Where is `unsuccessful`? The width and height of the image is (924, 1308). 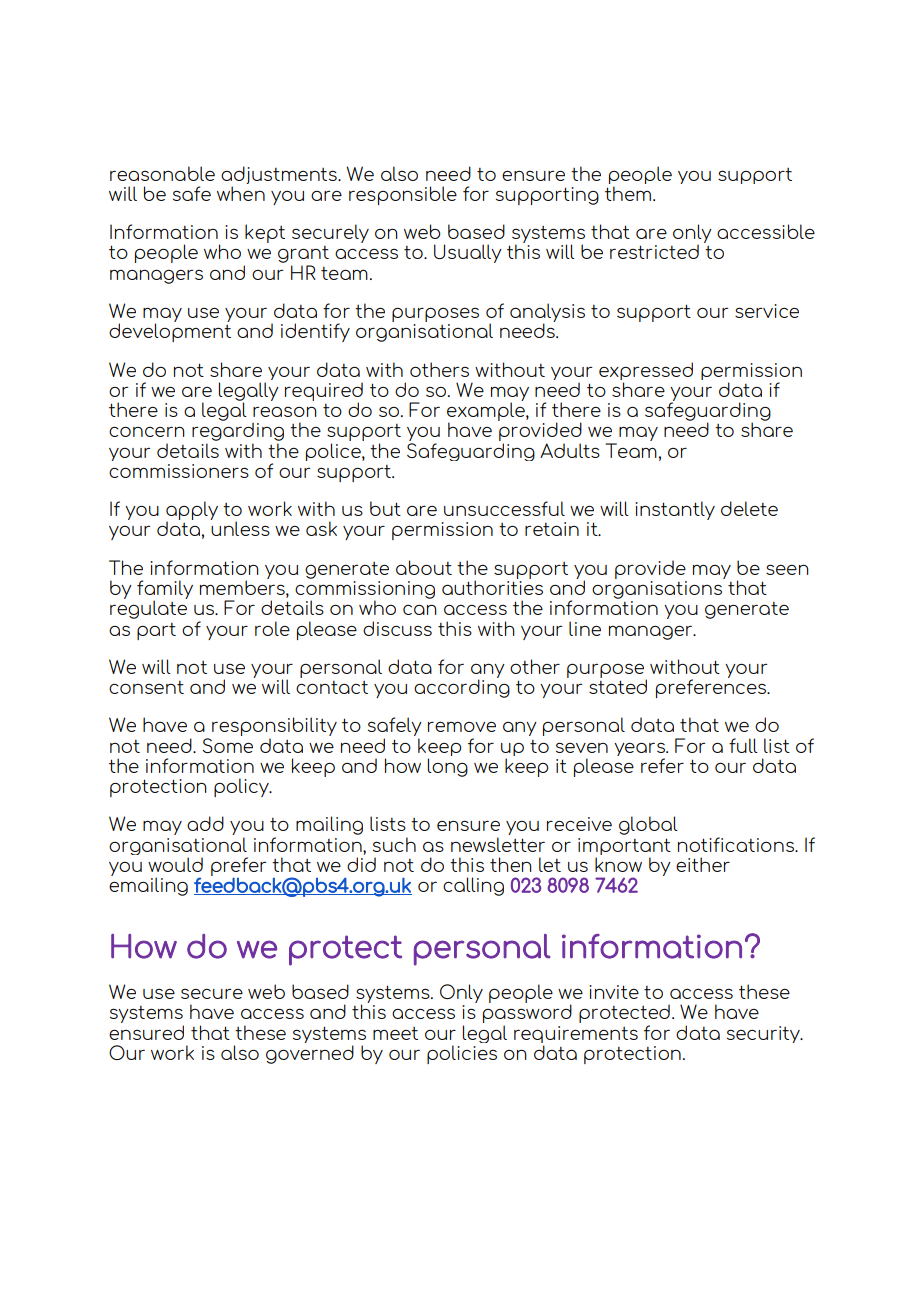 unsuccessful is located at coordinates (504, 508).
